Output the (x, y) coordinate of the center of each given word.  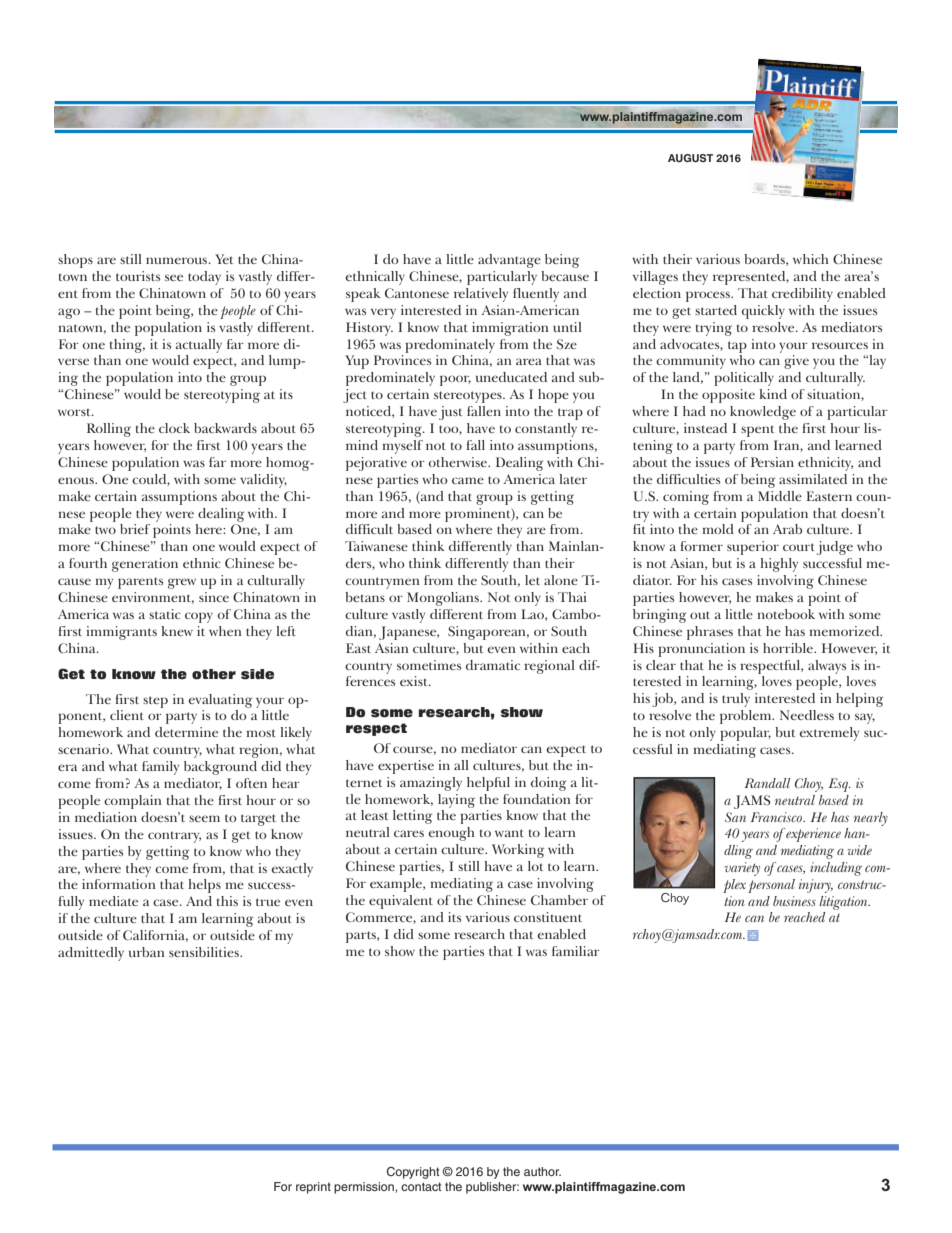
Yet (224, 259)
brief (135, 529)
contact (421, 1186)
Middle (780, 496)
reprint (313, 1188)
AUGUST (690, 158)
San (735, 817)
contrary (174, 837)
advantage (509, 261)
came (468, 480)
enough (451, 834)
